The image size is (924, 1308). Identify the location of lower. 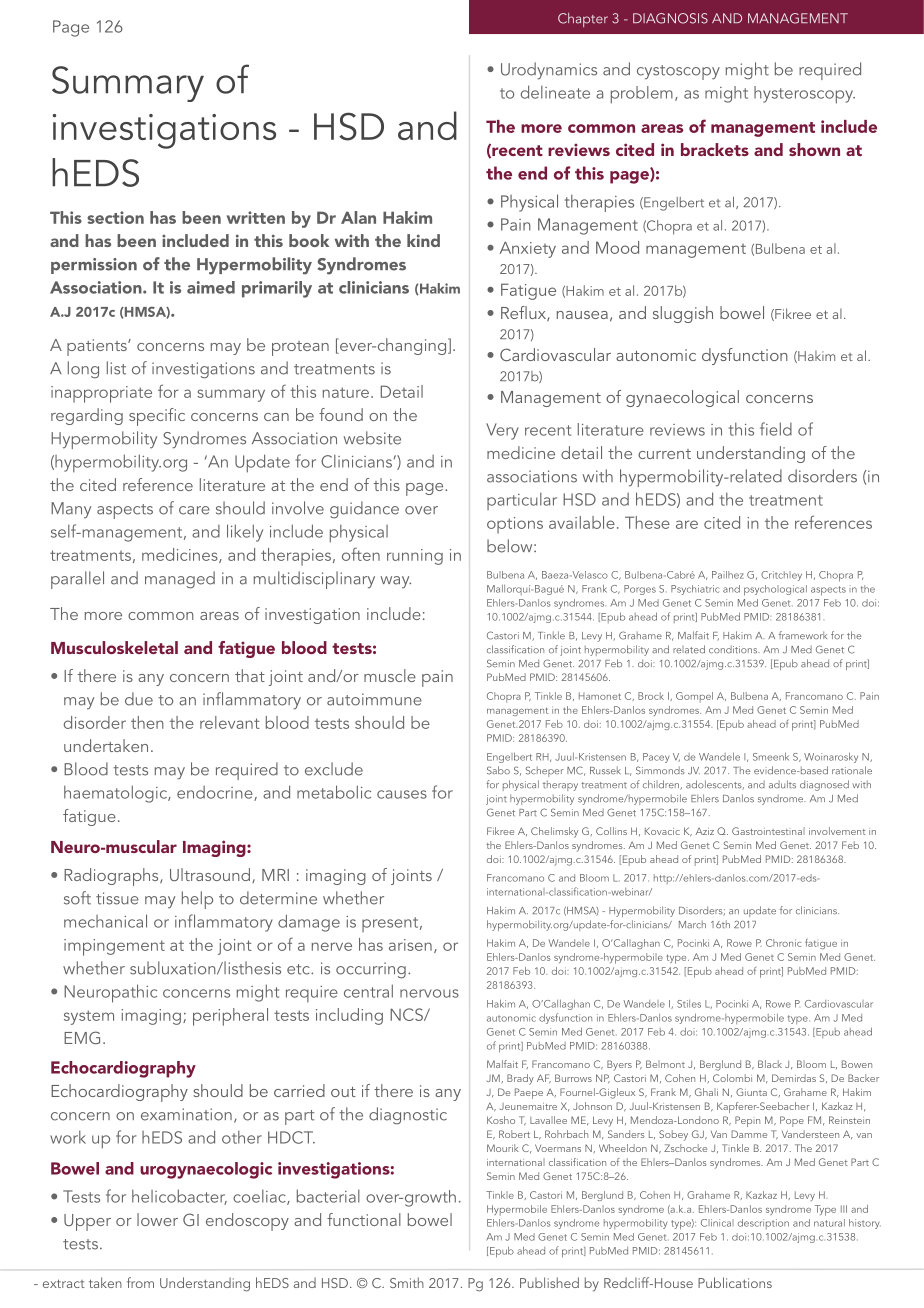
(157, 1219).
